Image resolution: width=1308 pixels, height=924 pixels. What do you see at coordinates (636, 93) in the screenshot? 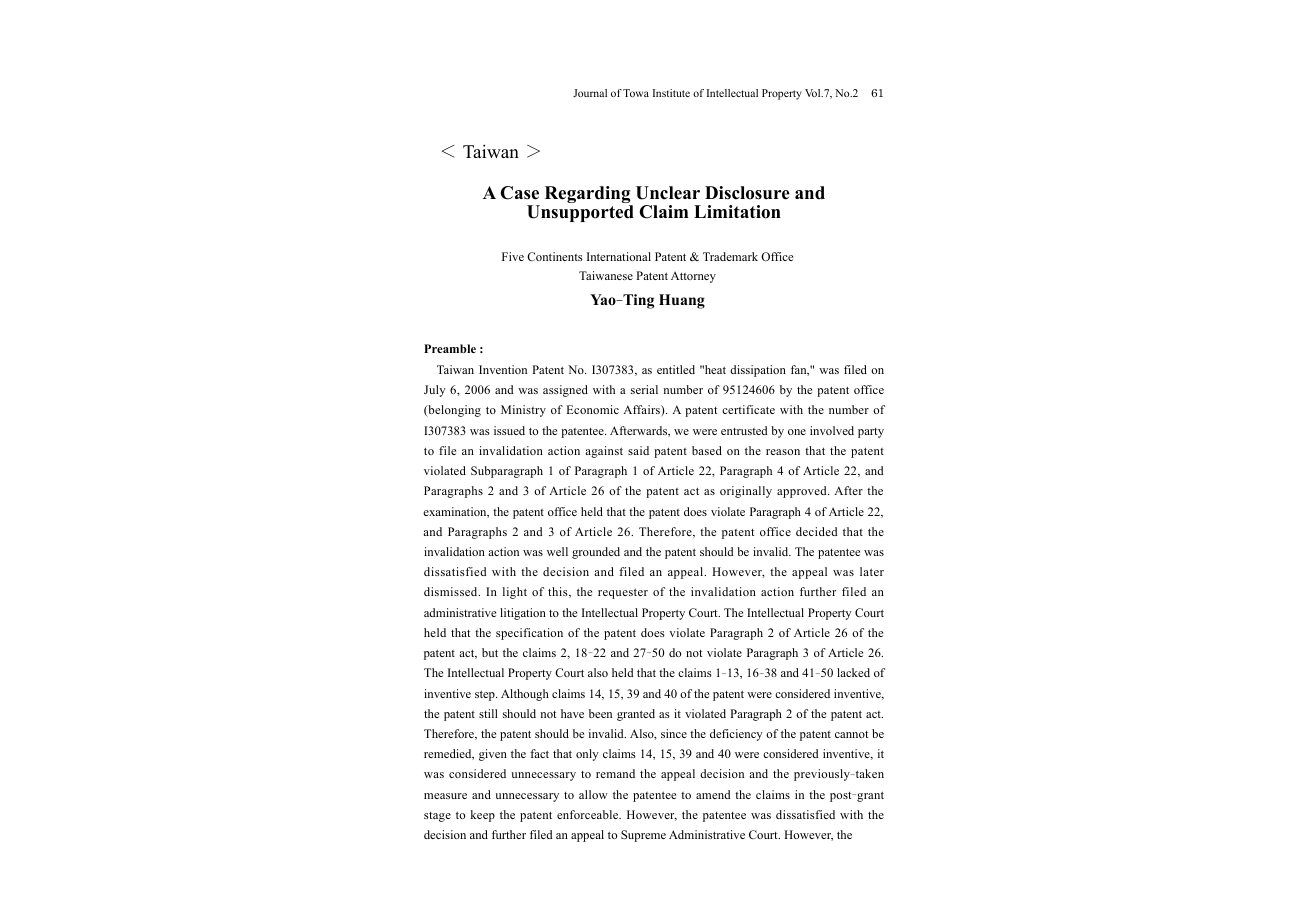
I see `Towa` at bounding box center [636, 93].
